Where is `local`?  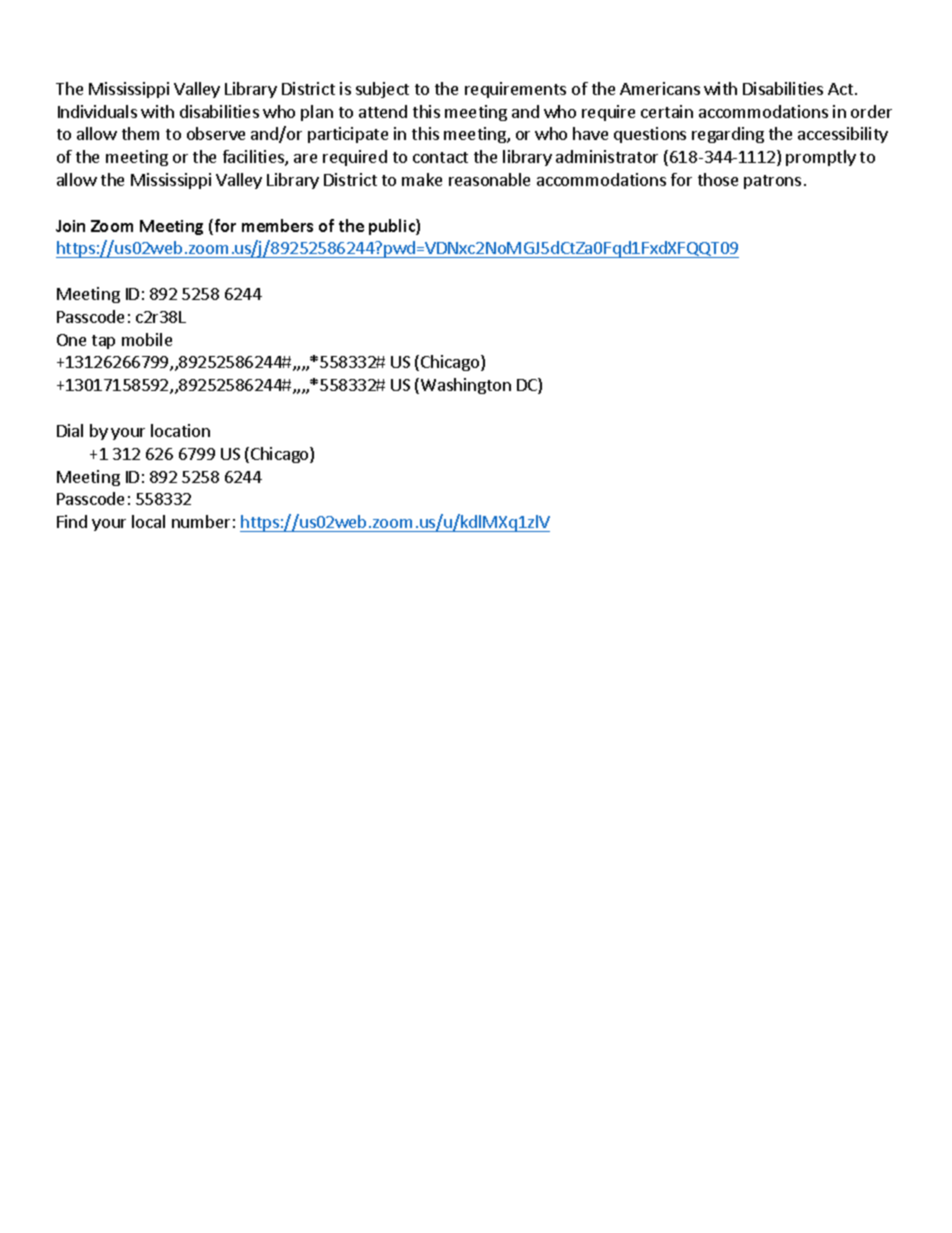
local is located at coordinates (148, 521).
